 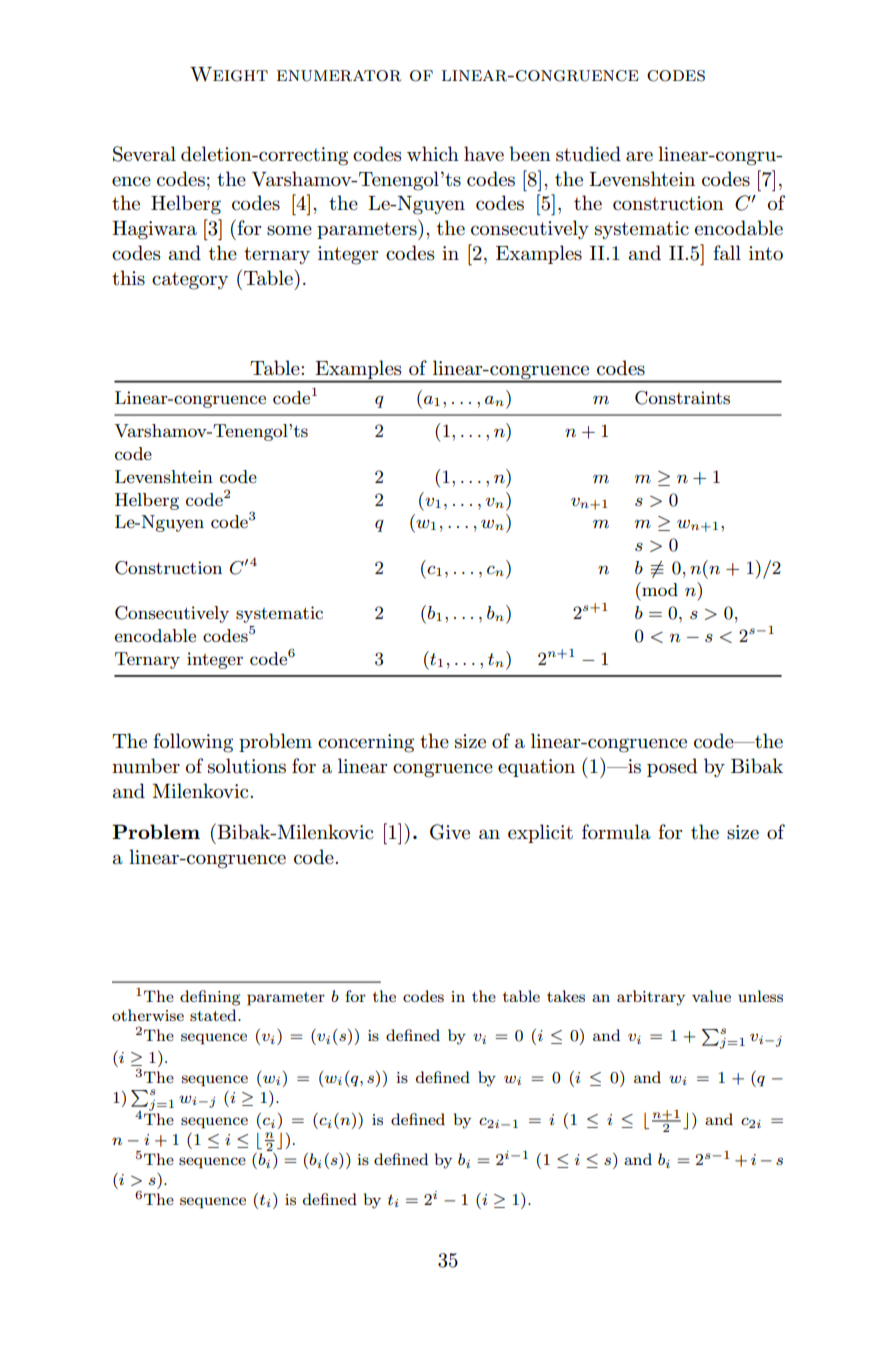 What do you see at coordinates (639, 156) in the image?
I see `are` at bounding box center [639, 156].
